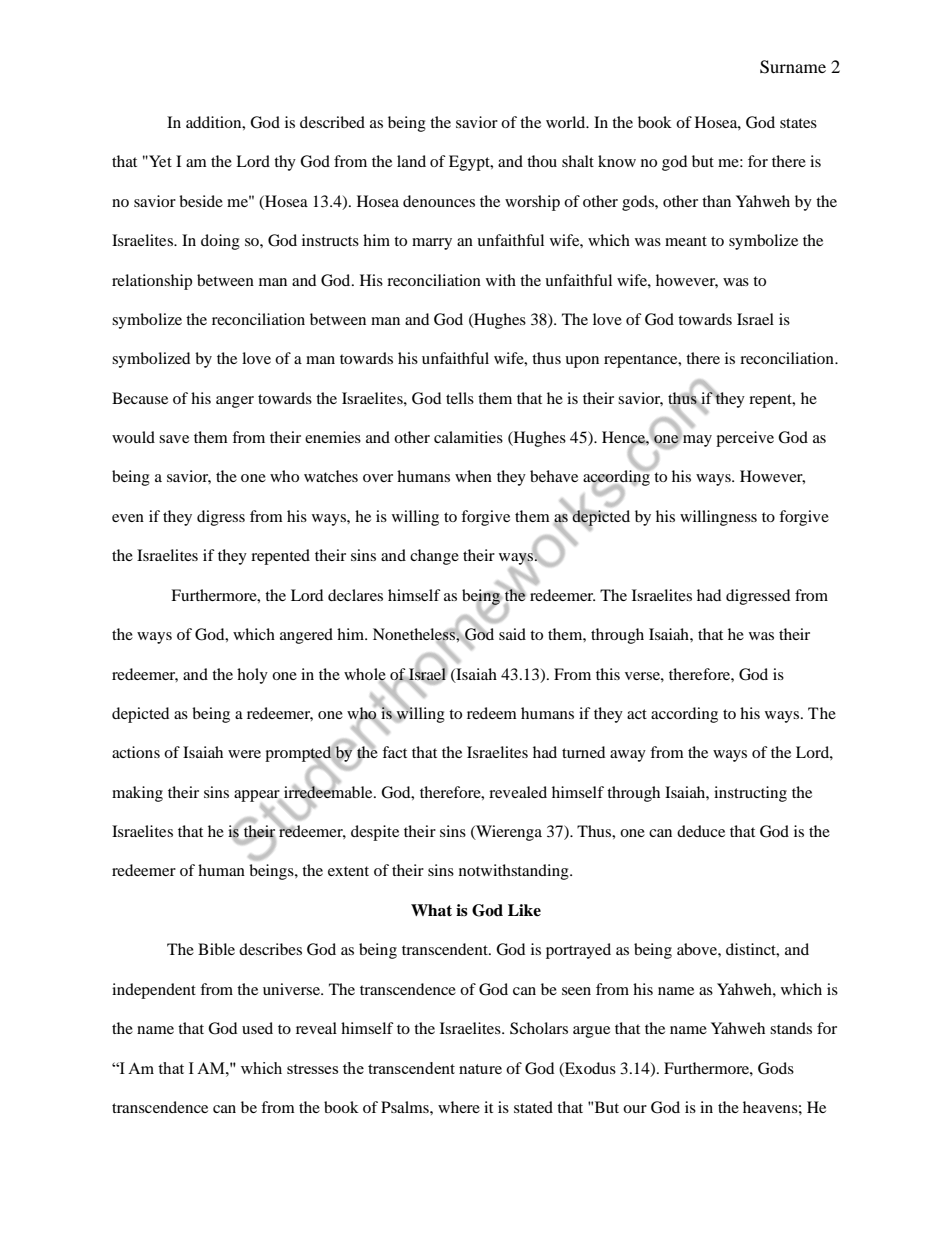  Describe the element at coordinates (159, 161) in the page. I see `Yet` at that location.
